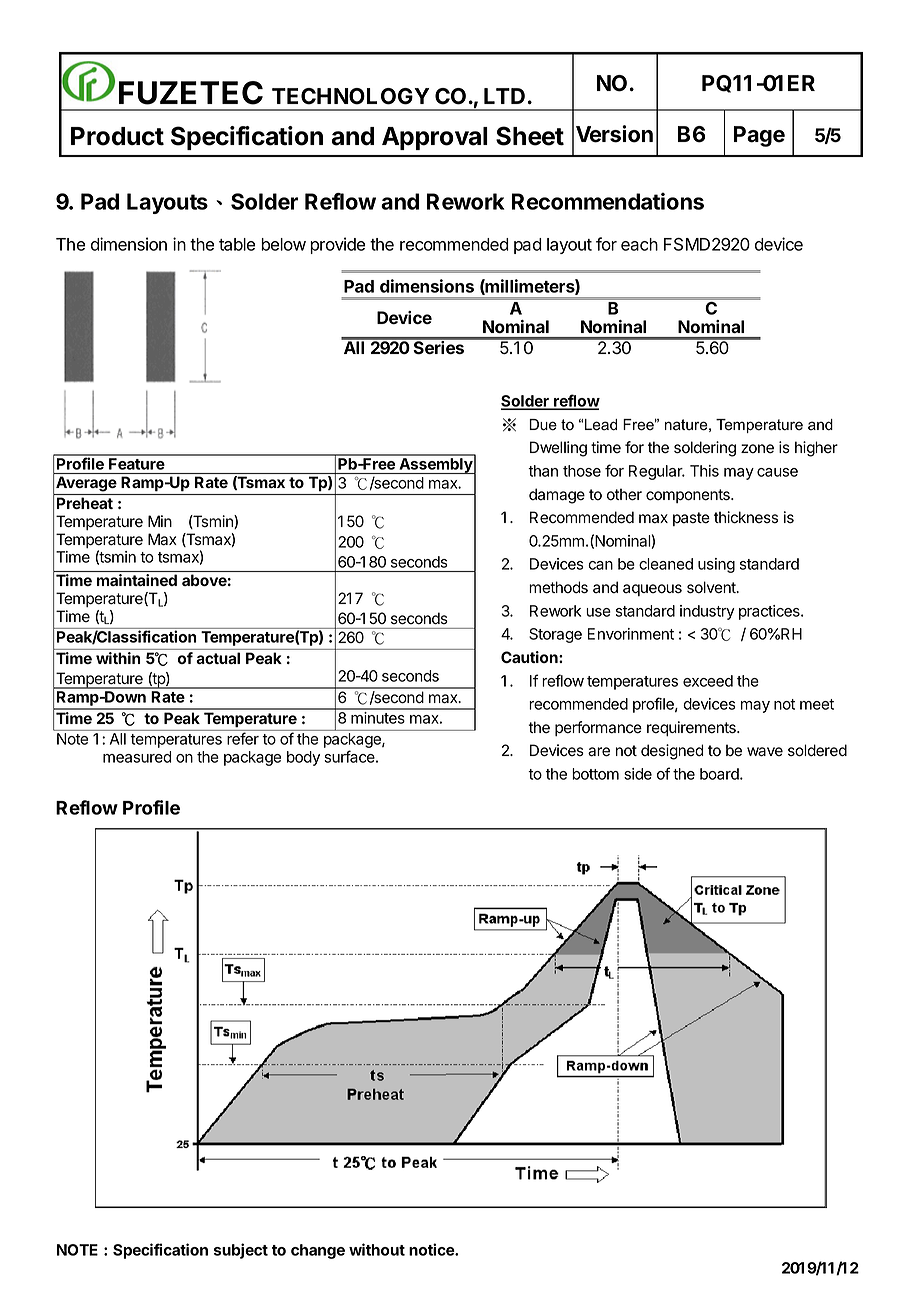 The image size is (924, 1308). What do you see at coordinates (759, 136) in the screenshot?
I see `Page` at bounding box center [759, 136].
